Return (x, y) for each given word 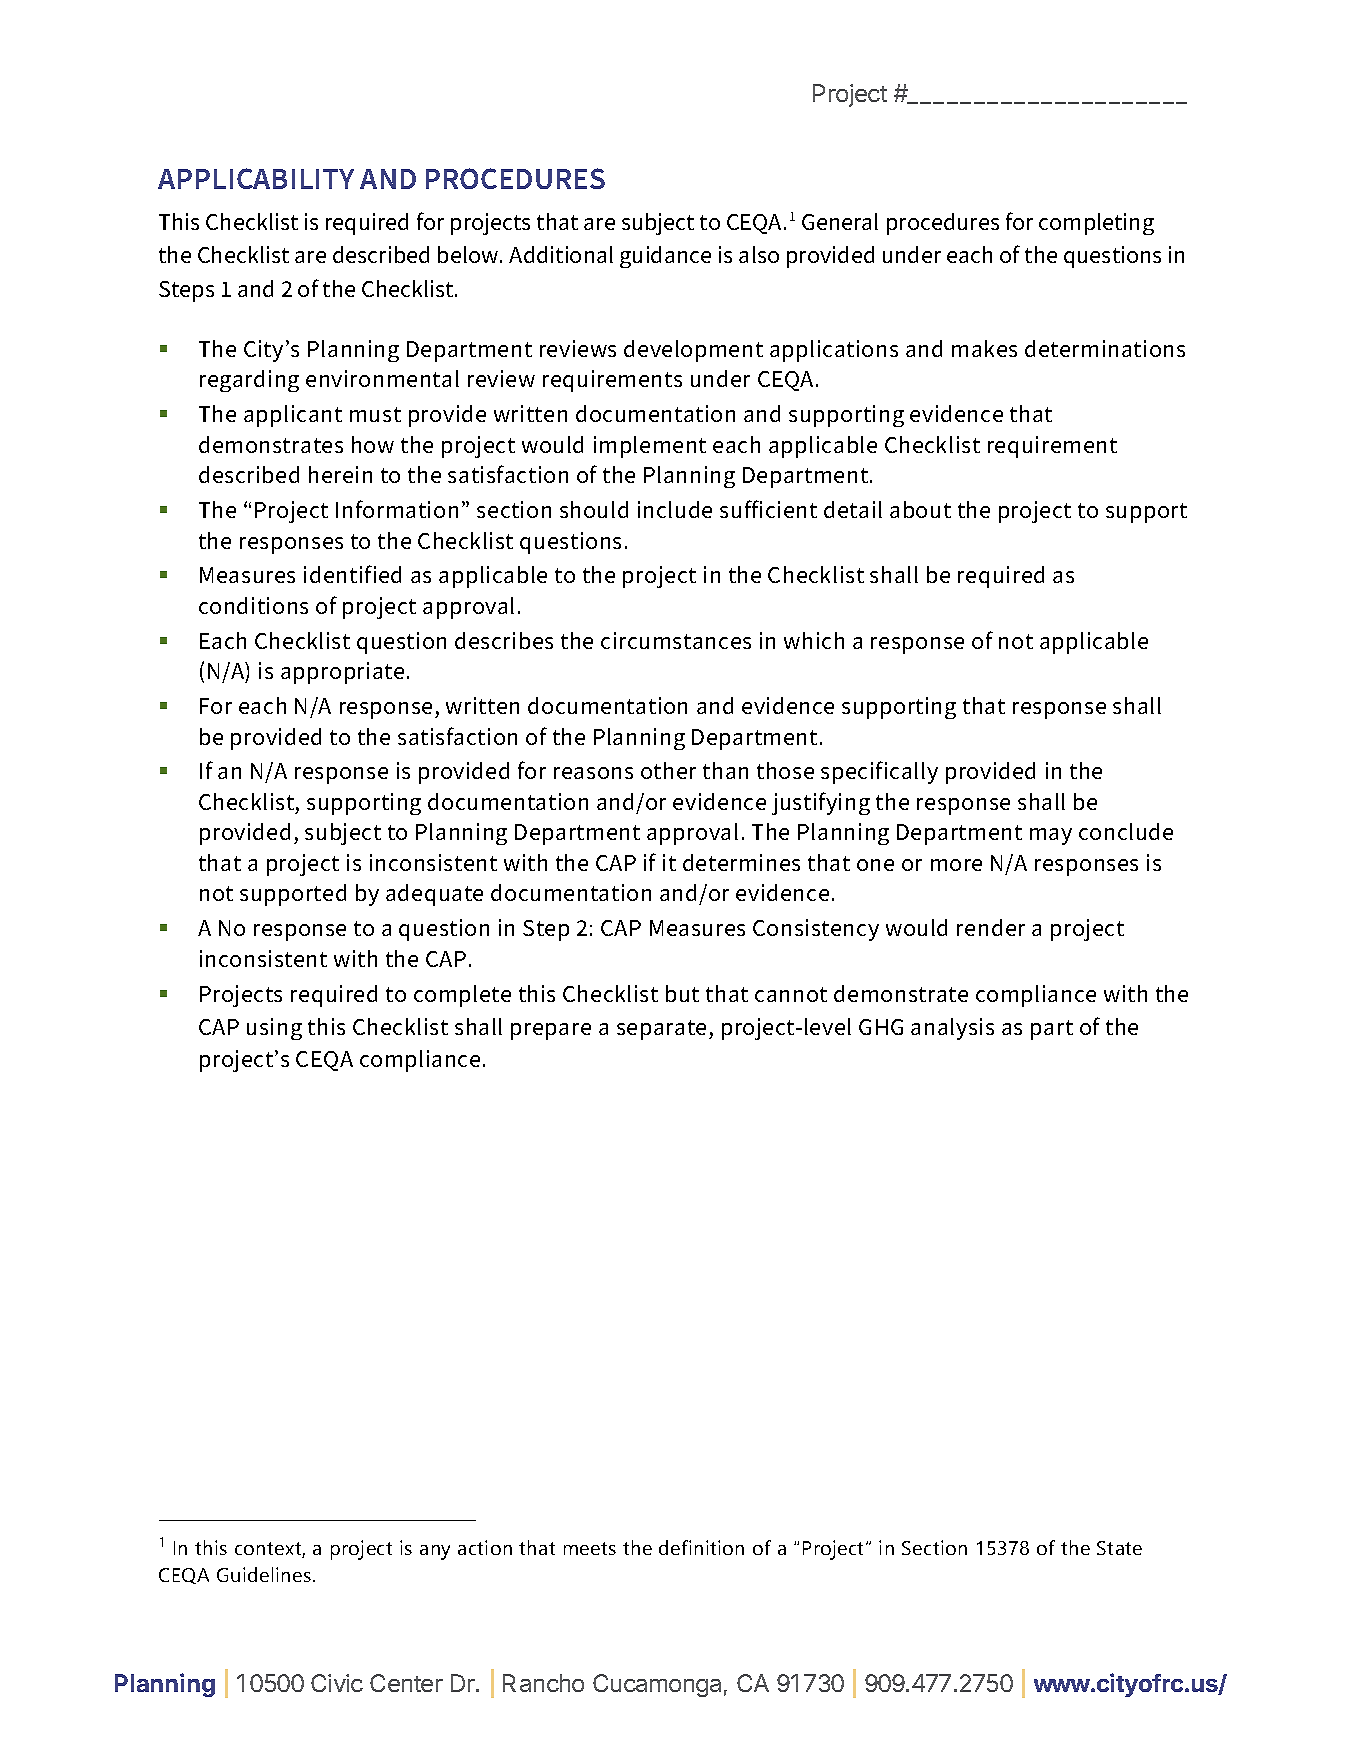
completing (1096, 224)
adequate (434, 895)
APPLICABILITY (256, 178)
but (682, 993)
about (920, 509)
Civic (337, 1683)
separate (661, 1030)
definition (701, 1547)
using (274, 1029)
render (991, 927)
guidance (665, 257)
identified (352, 574)
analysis (952, 1029)
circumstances (676, 640)
